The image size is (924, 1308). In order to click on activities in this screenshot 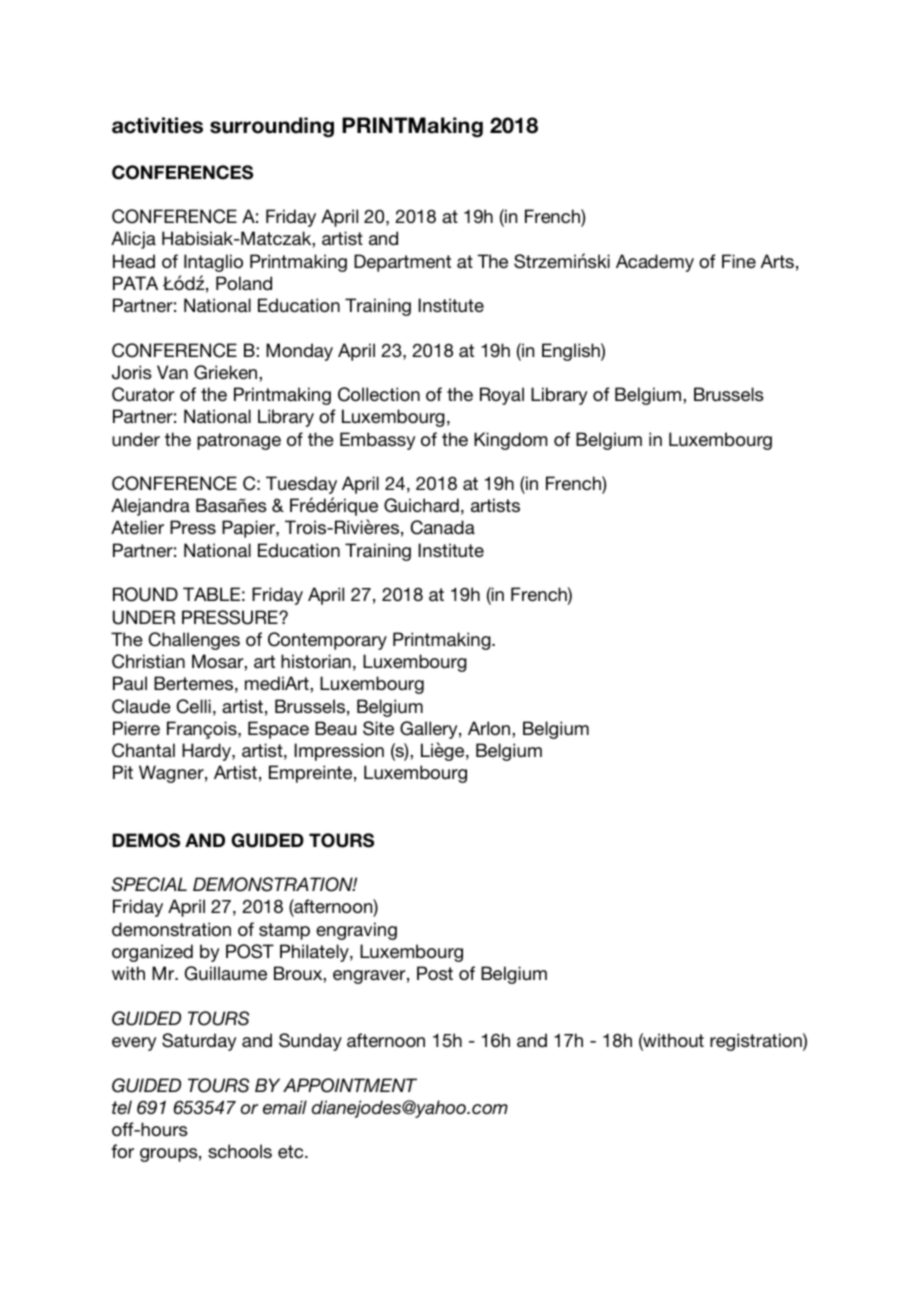, I will do `click(157, 125)`.
